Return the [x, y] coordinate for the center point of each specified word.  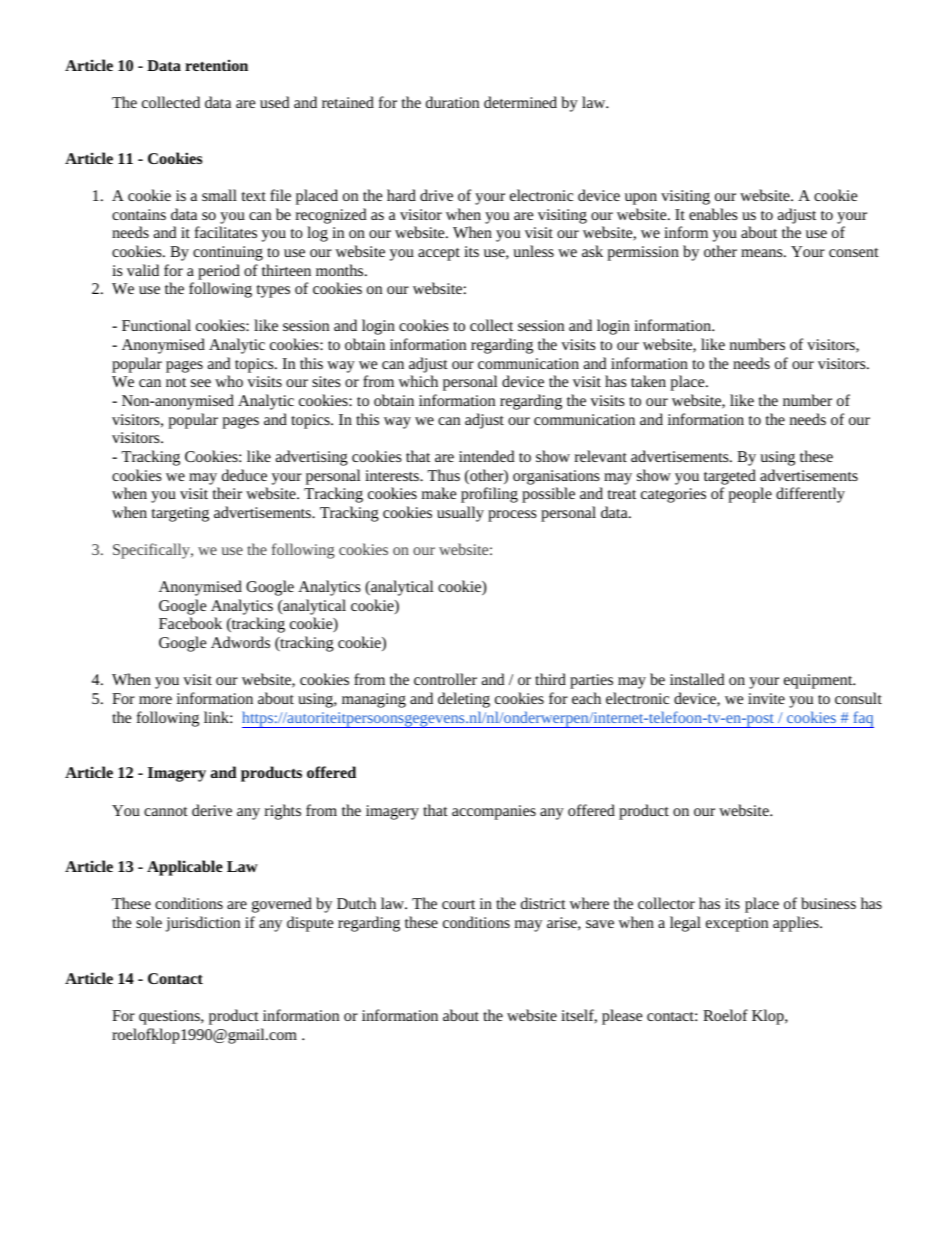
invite [766, 698]
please [622, 1017]
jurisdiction [202, 924]
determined [520, 102]
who [229, 381]
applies [797, 924]
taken [648, 381]
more [155, 700]
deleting [464, 700]
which [418, 381]
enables [713, 214]
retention [216, 65]
